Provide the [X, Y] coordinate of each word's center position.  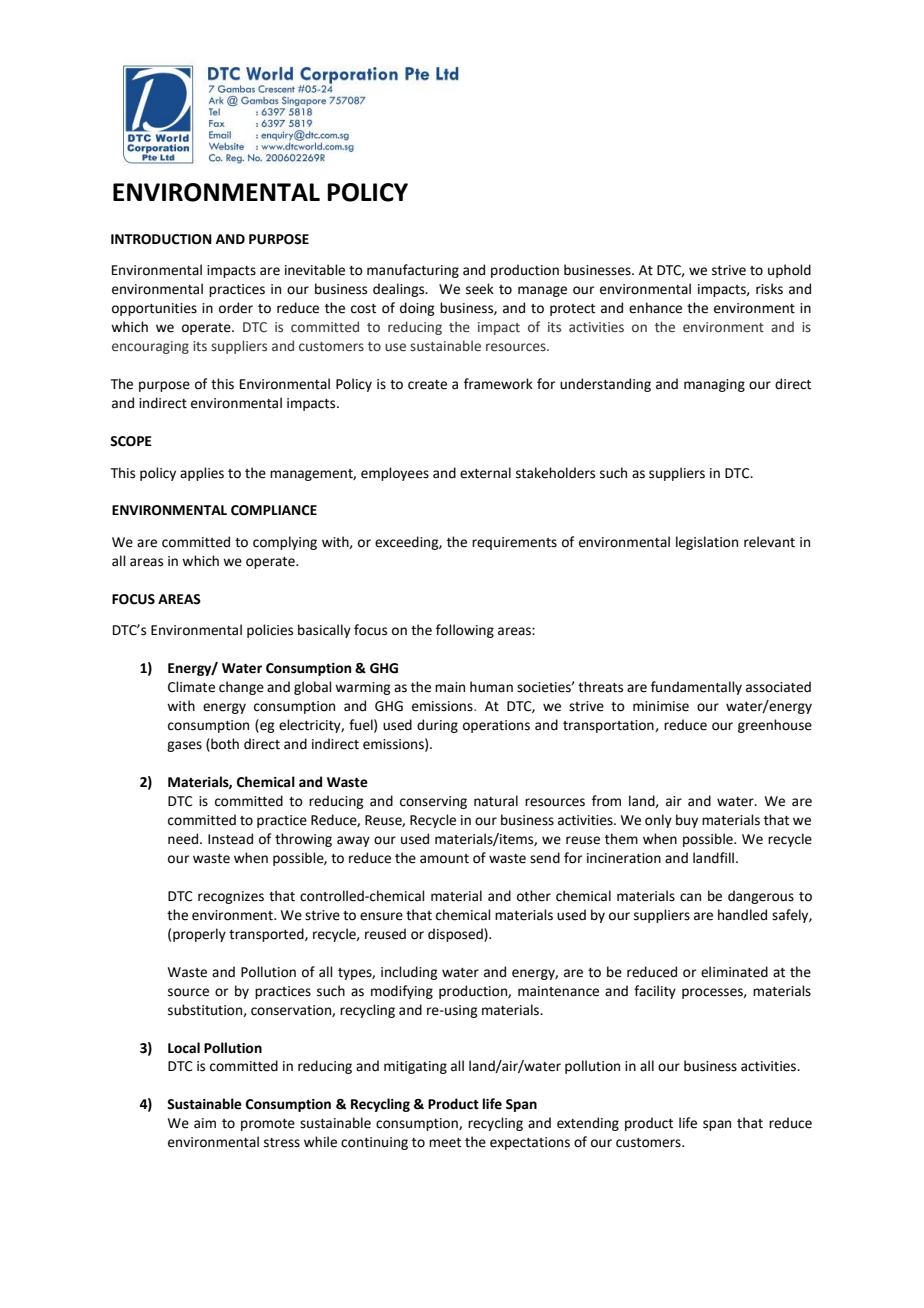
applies [202, 474]
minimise [661, 706]
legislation [707, 543]
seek [480, 289]
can [690, 897]
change [241, 688]
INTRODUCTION [161, 239]
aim [205, 1123]
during [437, 726]
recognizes [231, 897]
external [485, 473]
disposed [456, 935]
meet [445, 1143]
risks [769, 289]
